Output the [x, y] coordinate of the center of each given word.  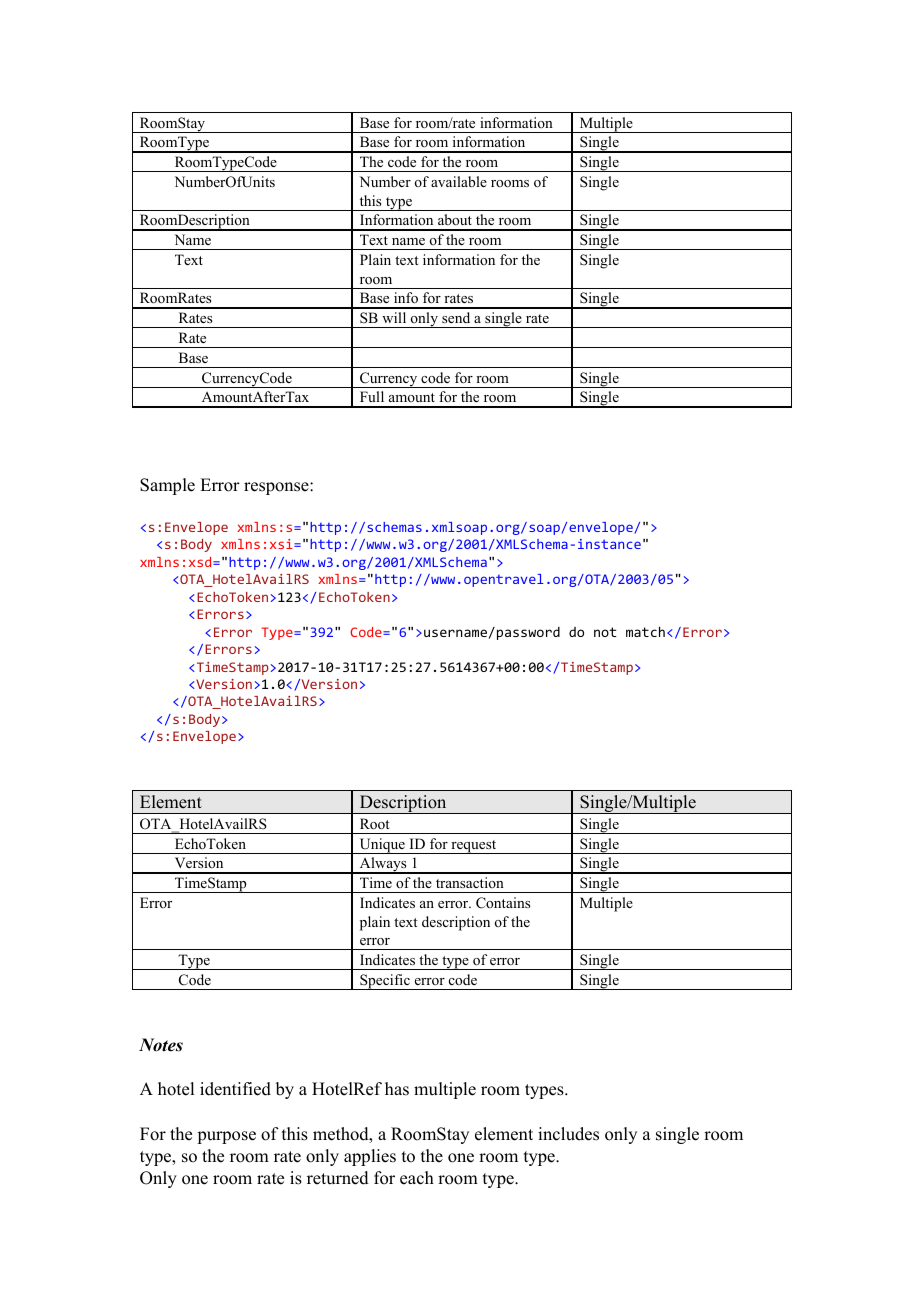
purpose [226, 1137]
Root [375, 823]
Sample [167, 486]
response [277, 488]
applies [370, 1157]
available [459, 181]
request [474, 847]
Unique [382, 846]
